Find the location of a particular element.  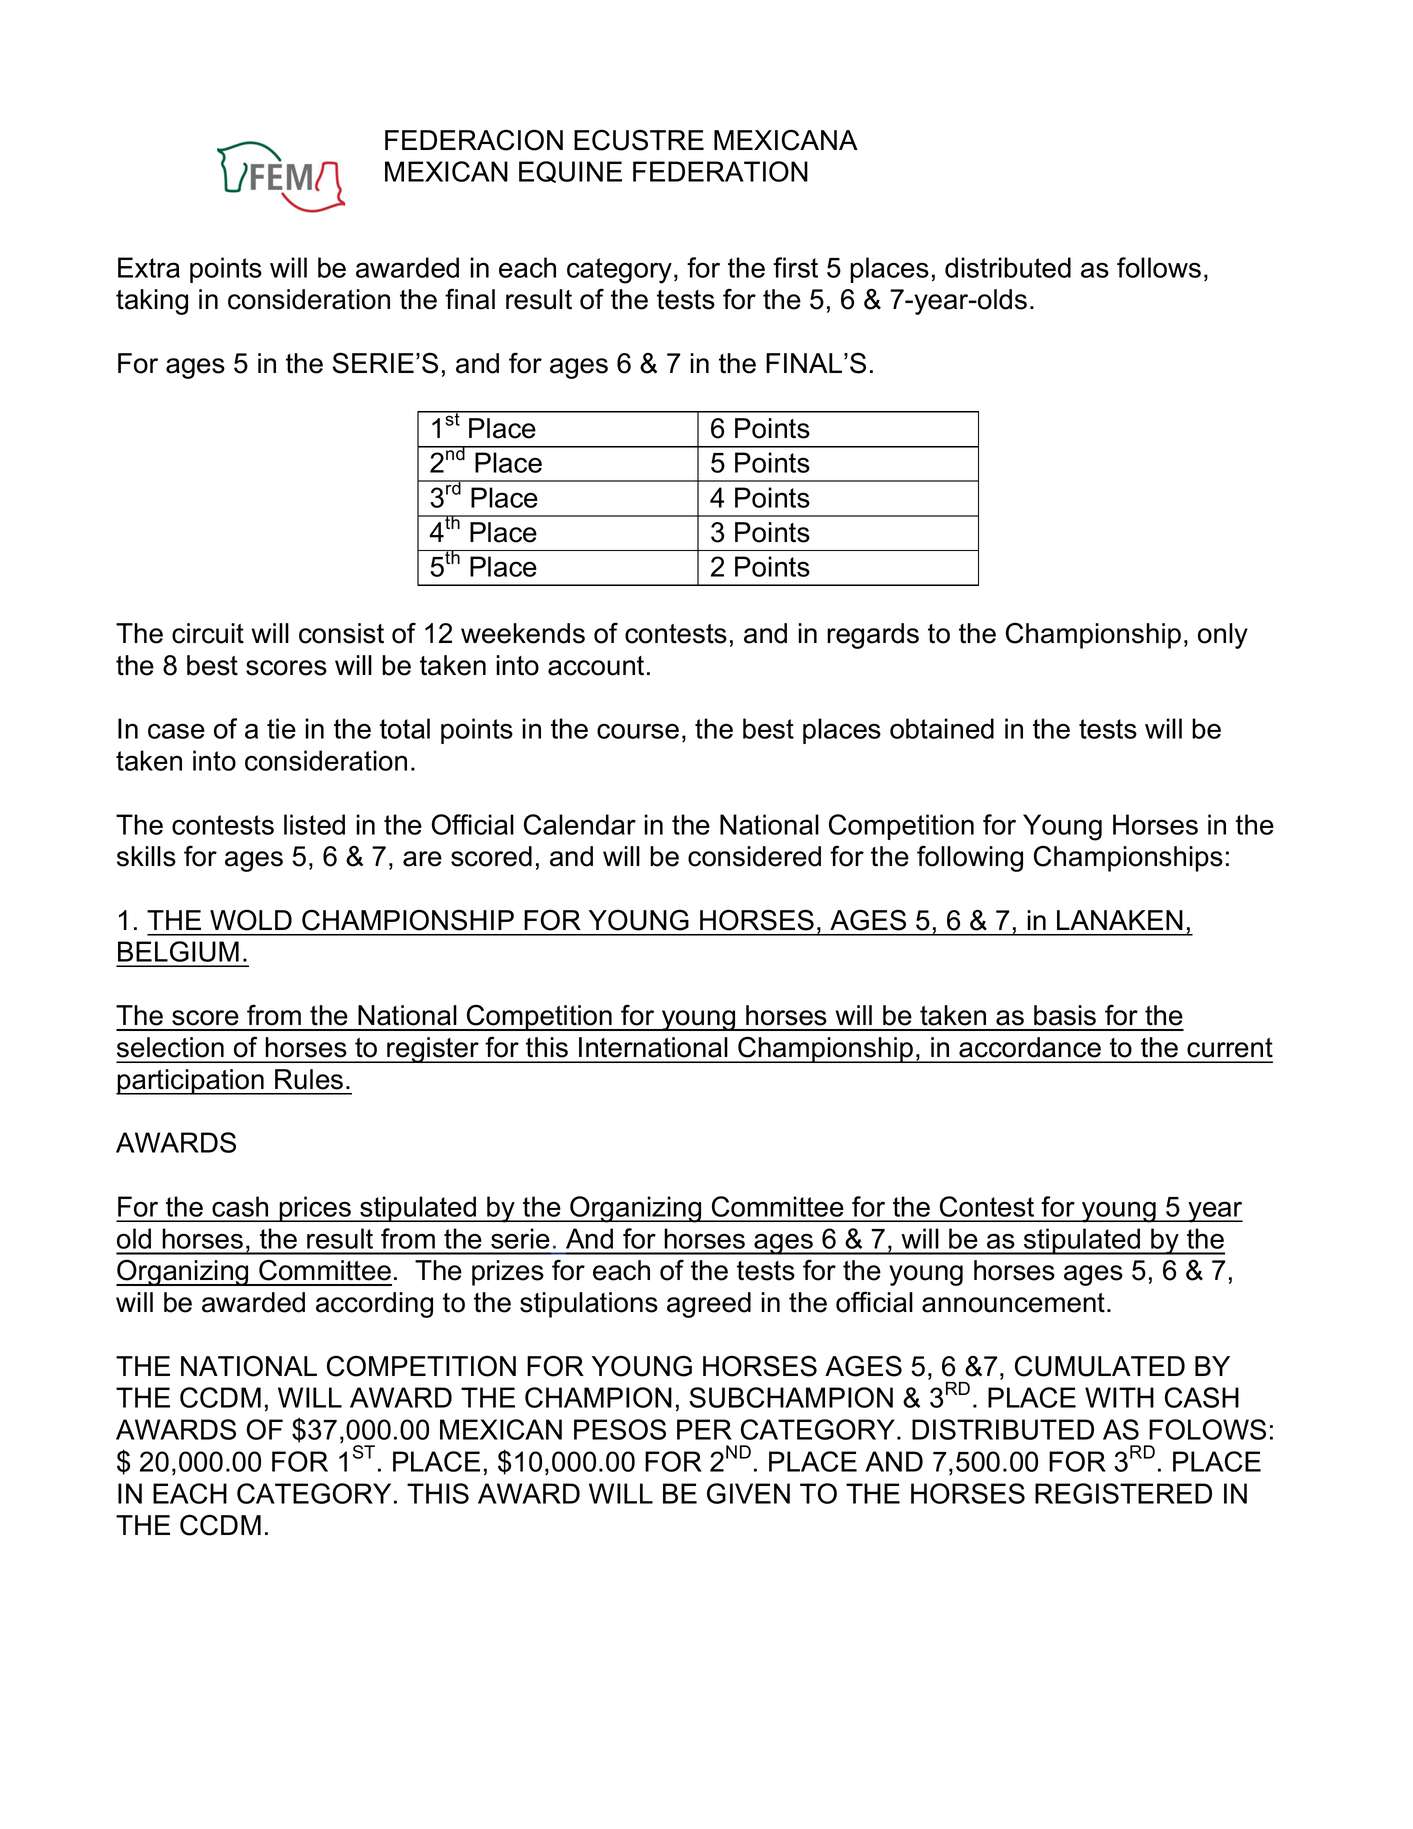

according is located at coordinates (374, 1305).
